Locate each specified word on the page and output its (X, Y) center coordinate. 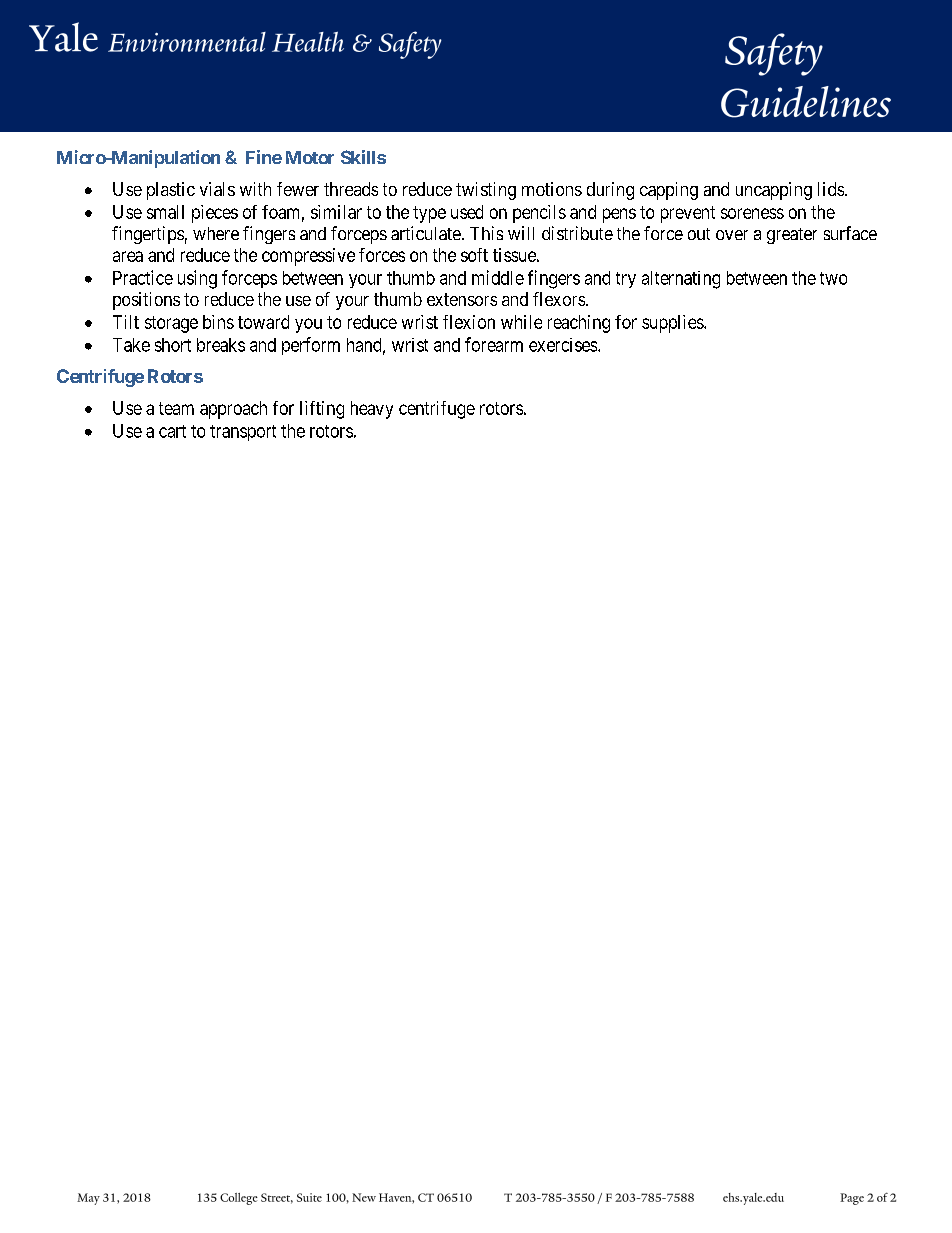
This (486, 233)
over (732, 235)
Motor (310, 157)
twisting (486, 191)
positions (146, 301)
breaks (221, 345)
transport (243, 433)
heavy (372, 410)
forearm (494, 344)
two (833, 278)
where (216, 233)
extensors (462, 299)
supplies (673, 324)
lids (832, 189)
